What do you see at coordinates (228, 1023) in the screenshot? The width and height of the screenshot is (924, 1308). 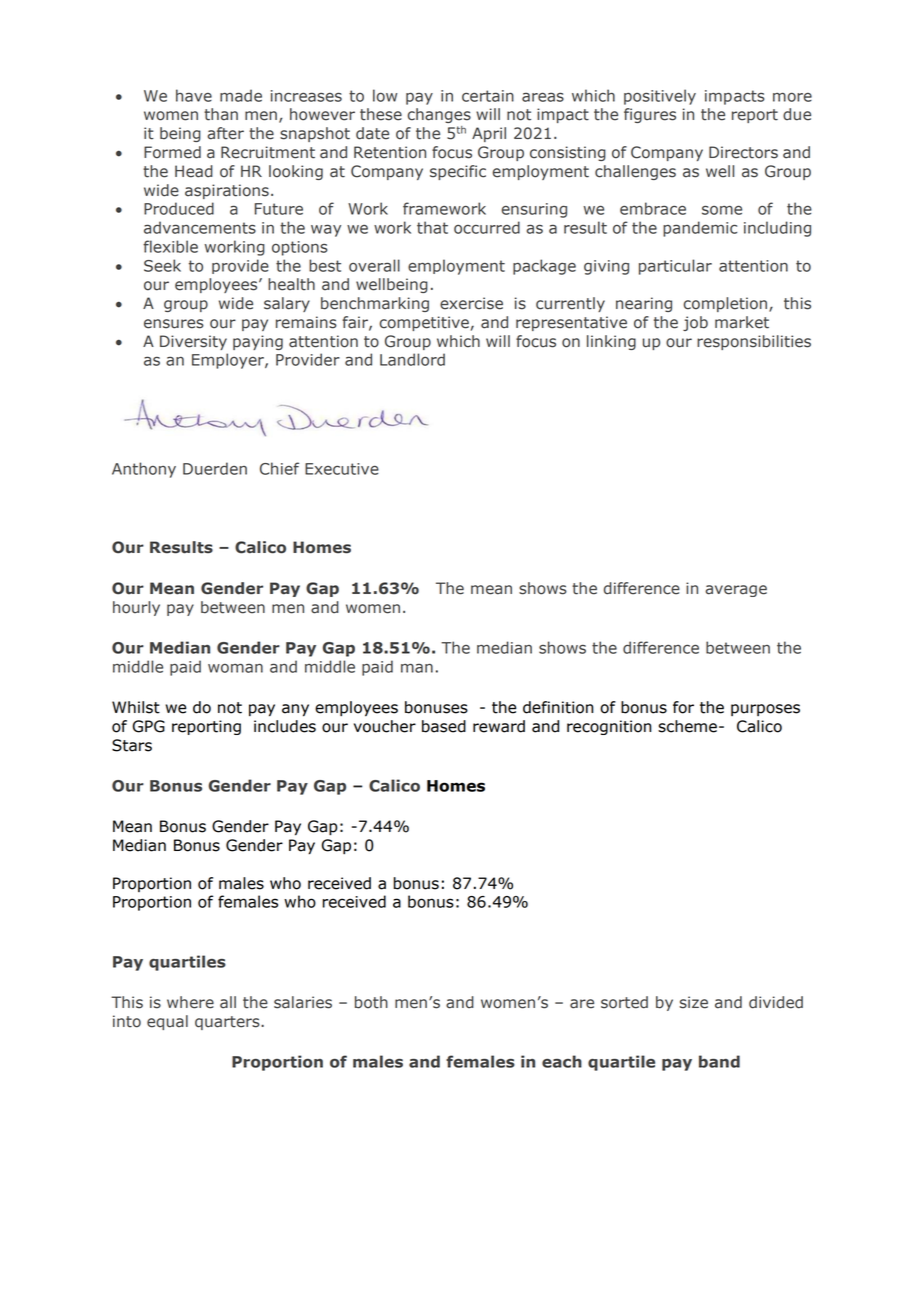 I see `quarters` at bounding box center [228, 1023].
